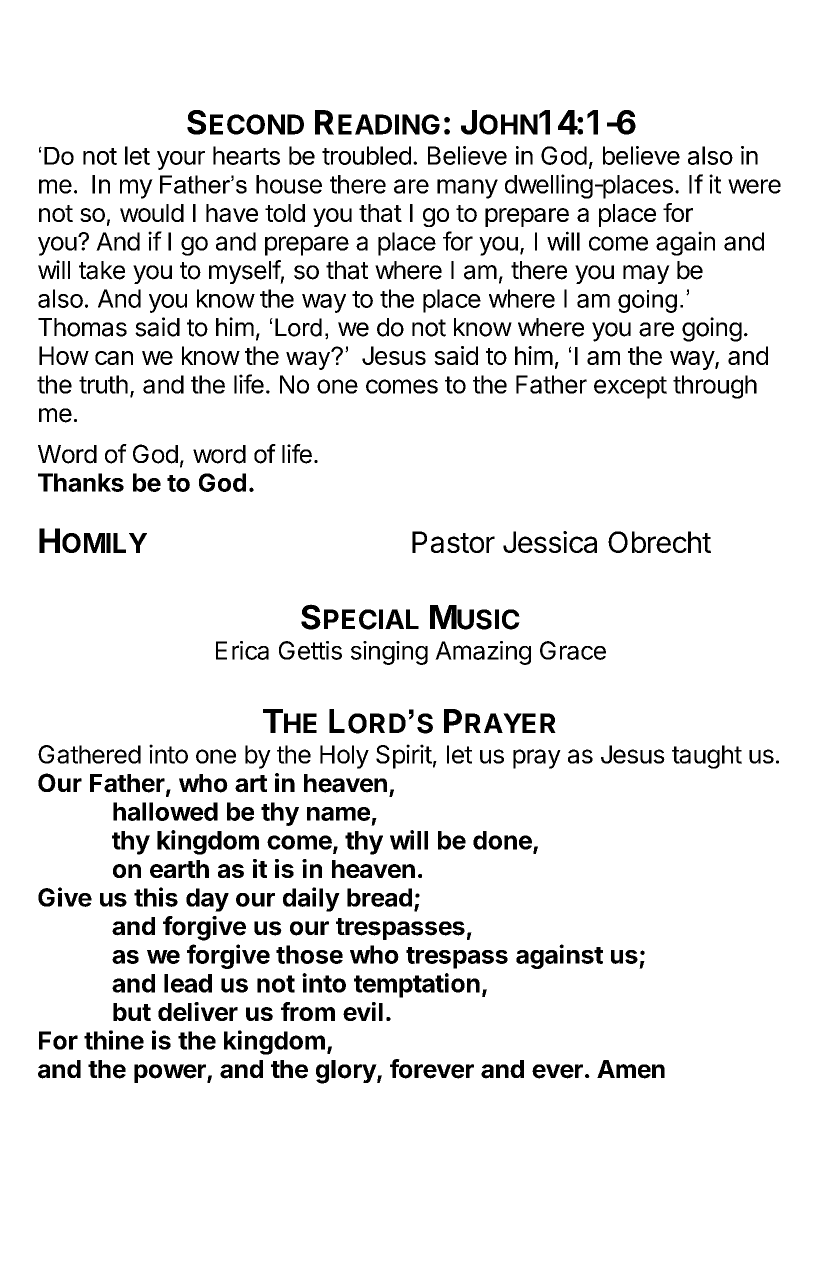 The width and height of the screenshot is (820, 1268). Describe the element at coordinates (630, 387) in the screenshot. I see `except` at that location.
